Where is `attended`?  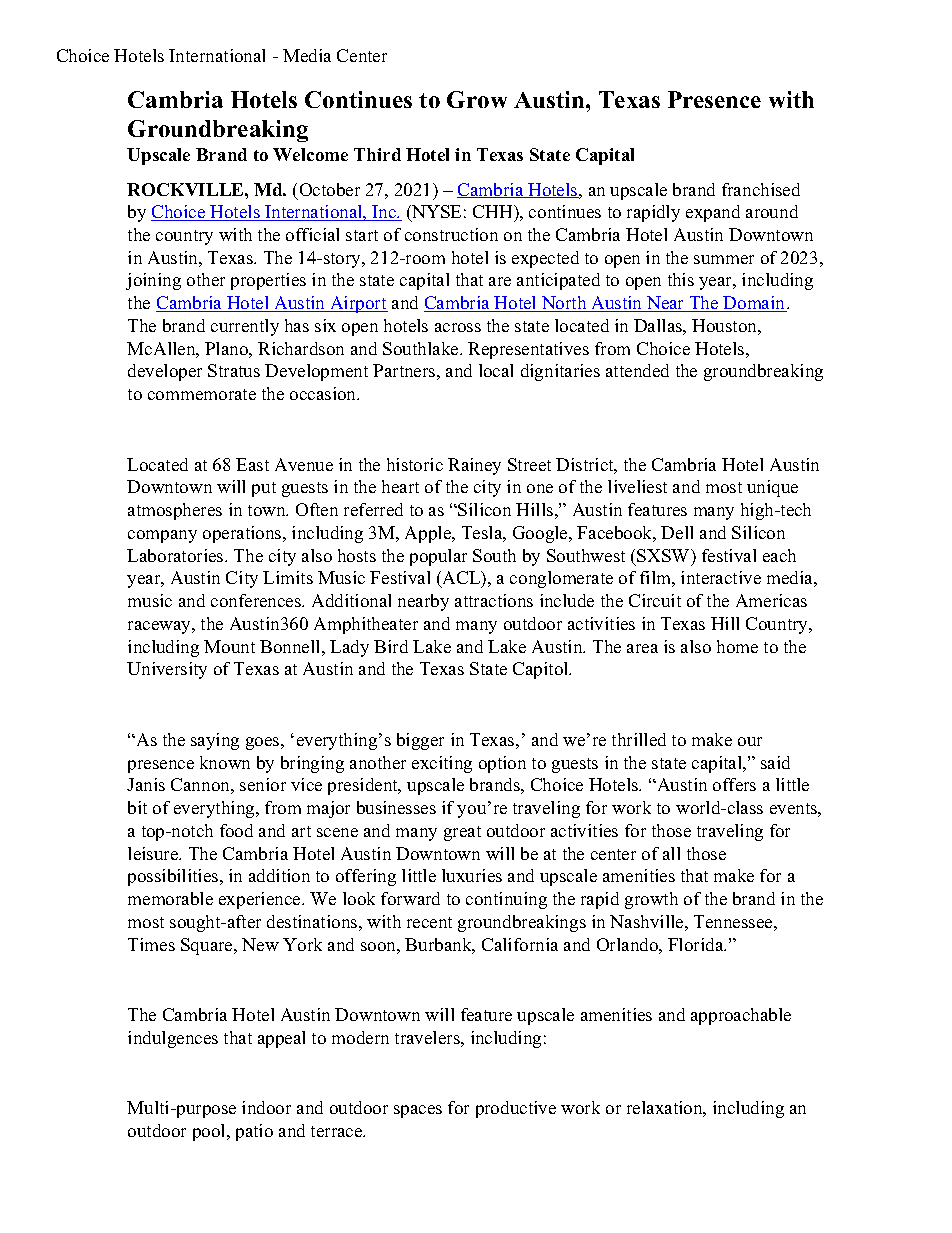
attended is located at coordinates (637, 370).
